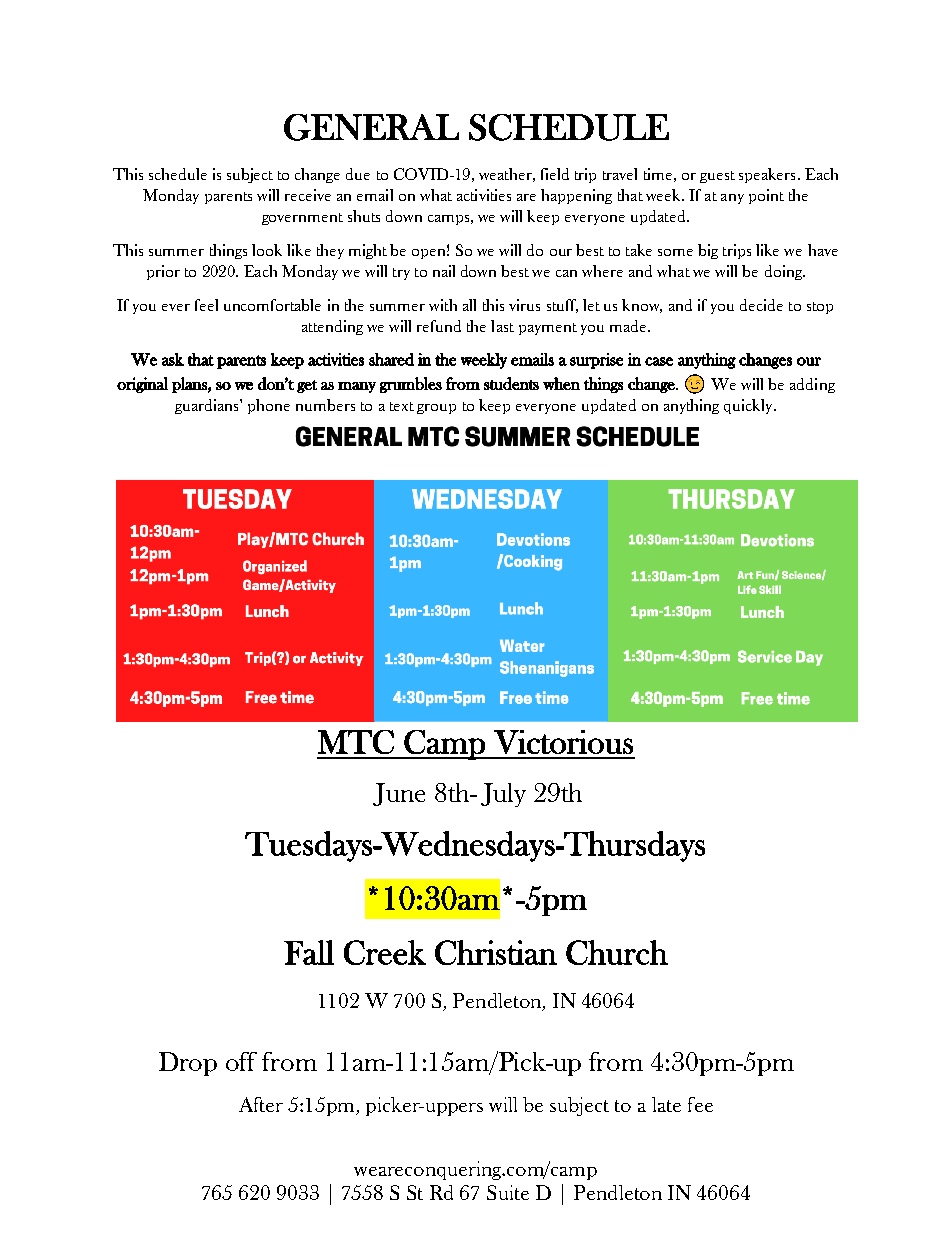  What do you see at coordinates (717, 177) in the screenshot?
I see `guest` at bounding box center [717, 177].
